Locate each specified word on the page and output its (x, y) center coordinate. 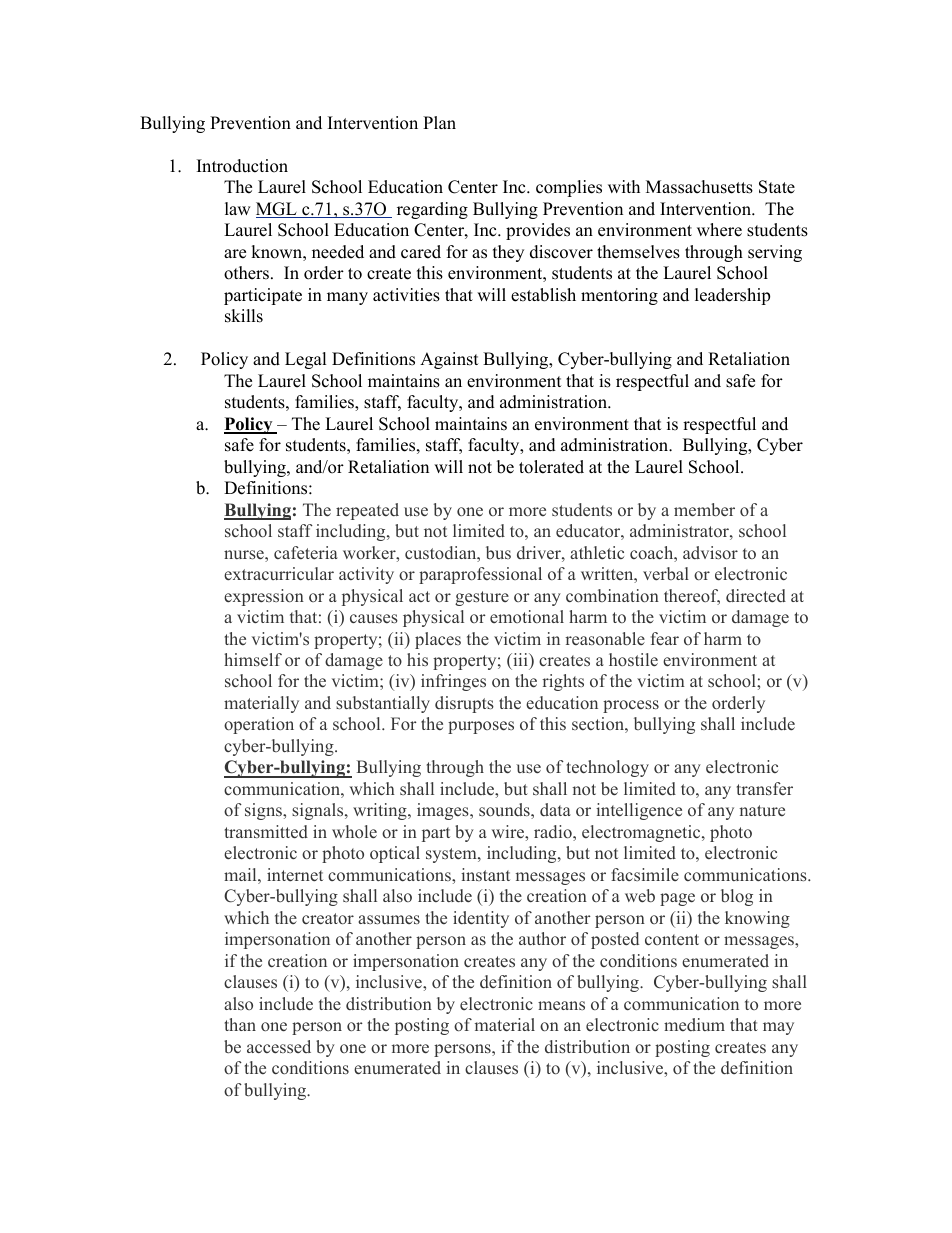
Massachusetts (699, 187)
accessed (279, 1047)
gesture (482, 598)
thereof (692, 597)
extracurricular (279, 574)
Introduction (242, 166)
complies (569, 188)
